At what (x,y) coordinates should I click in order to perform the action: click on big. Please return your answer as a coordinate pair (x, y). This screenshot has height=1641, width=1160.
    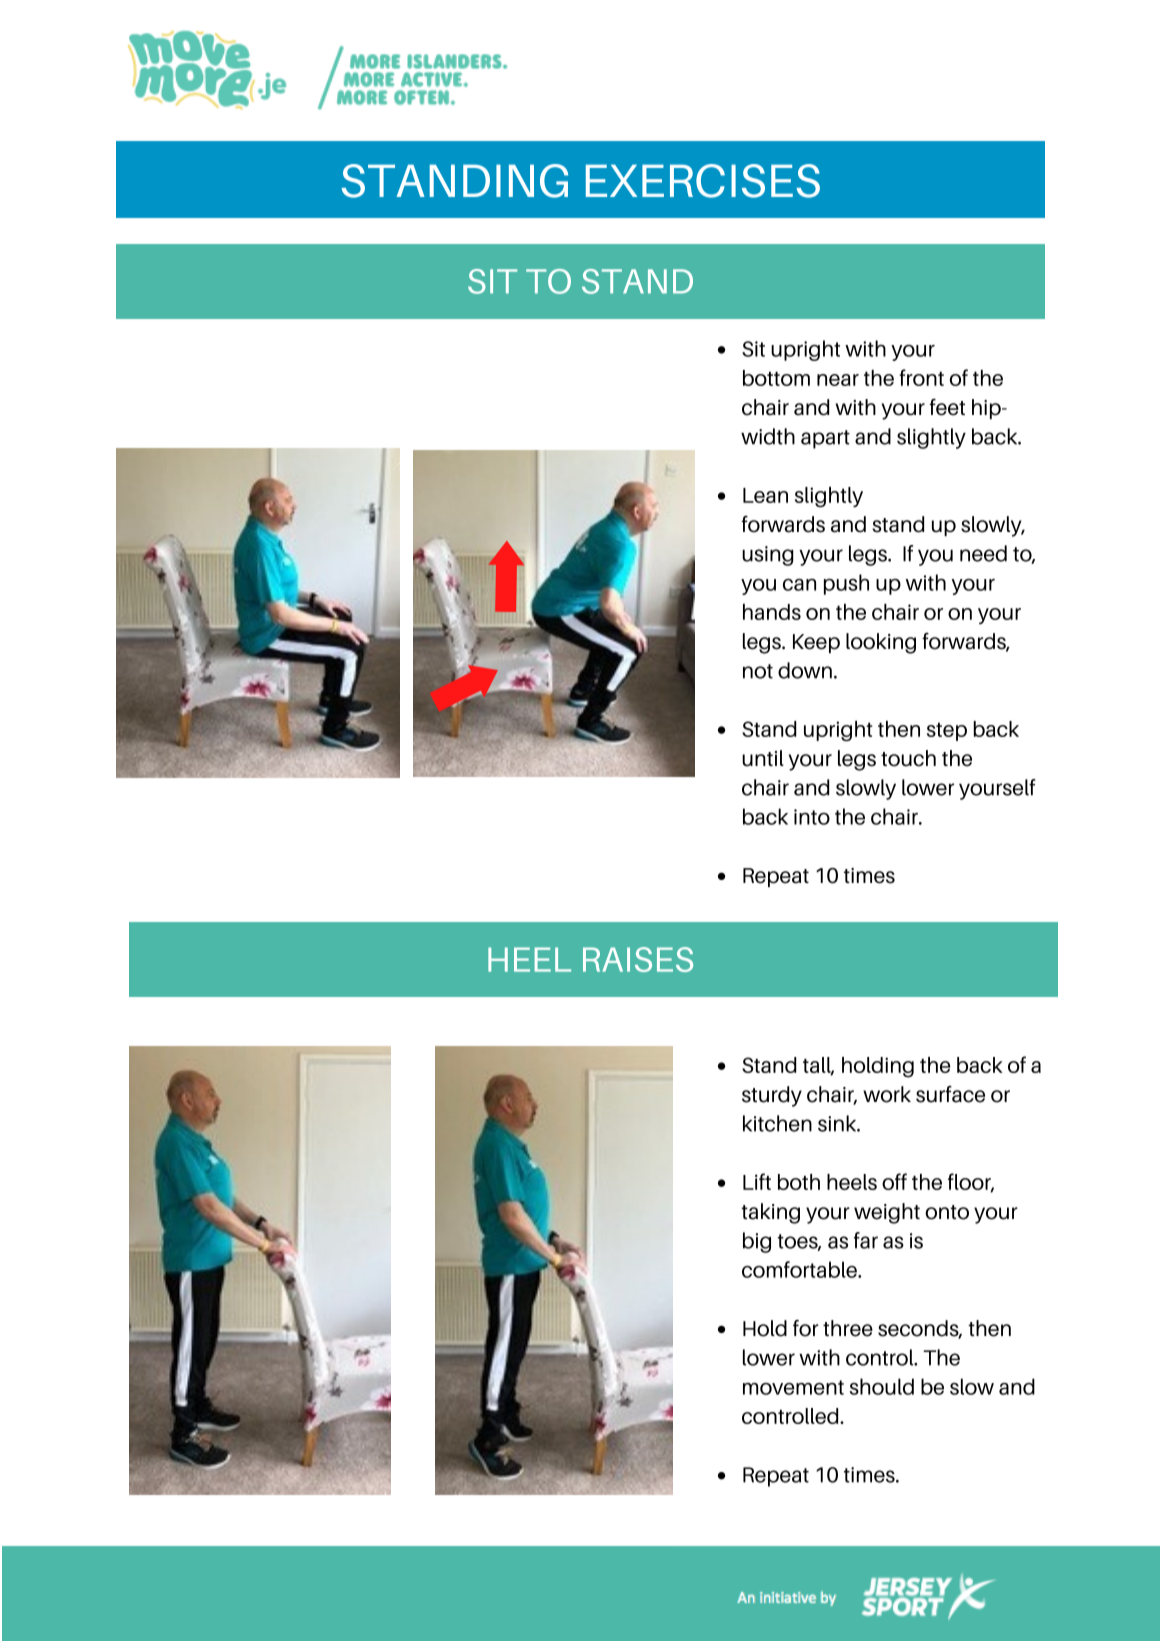
    Looking at the image, I should click on (757, 1242).
